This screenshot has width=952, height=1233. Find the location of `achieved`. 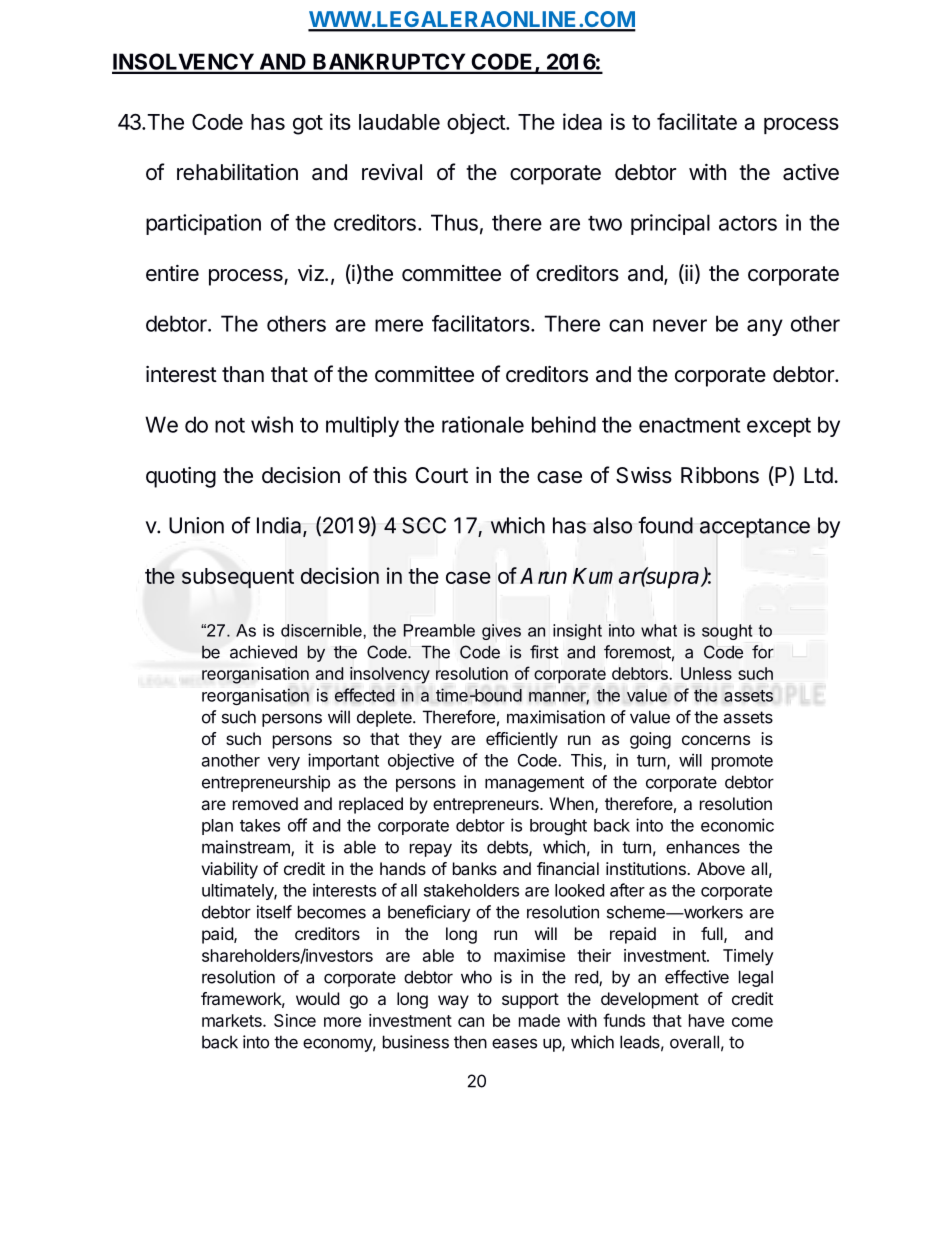

achieved is located at coordinates (263, 652).
